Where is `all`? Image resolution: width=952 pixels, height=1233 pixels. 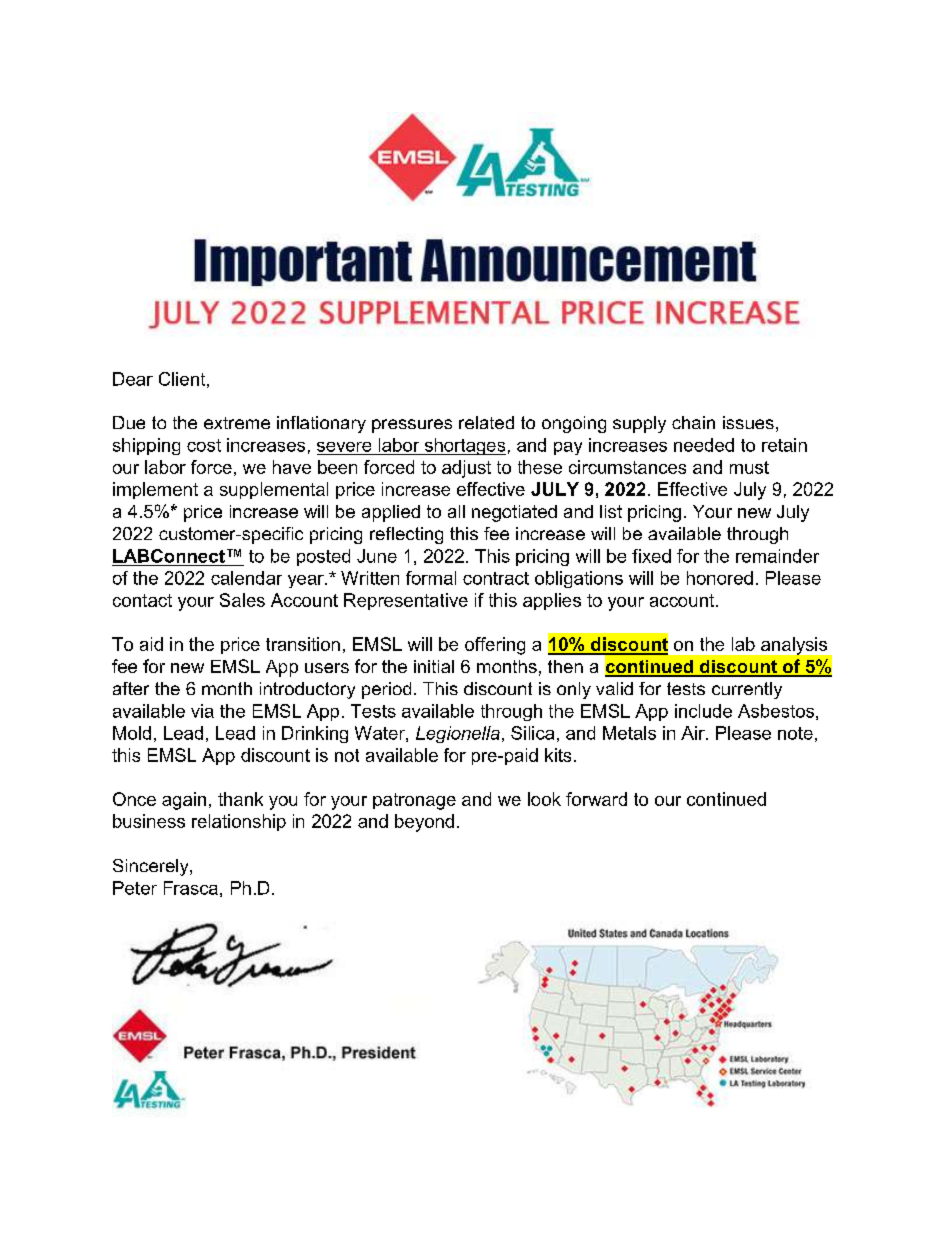
all is located at coordinates (456, 511).
